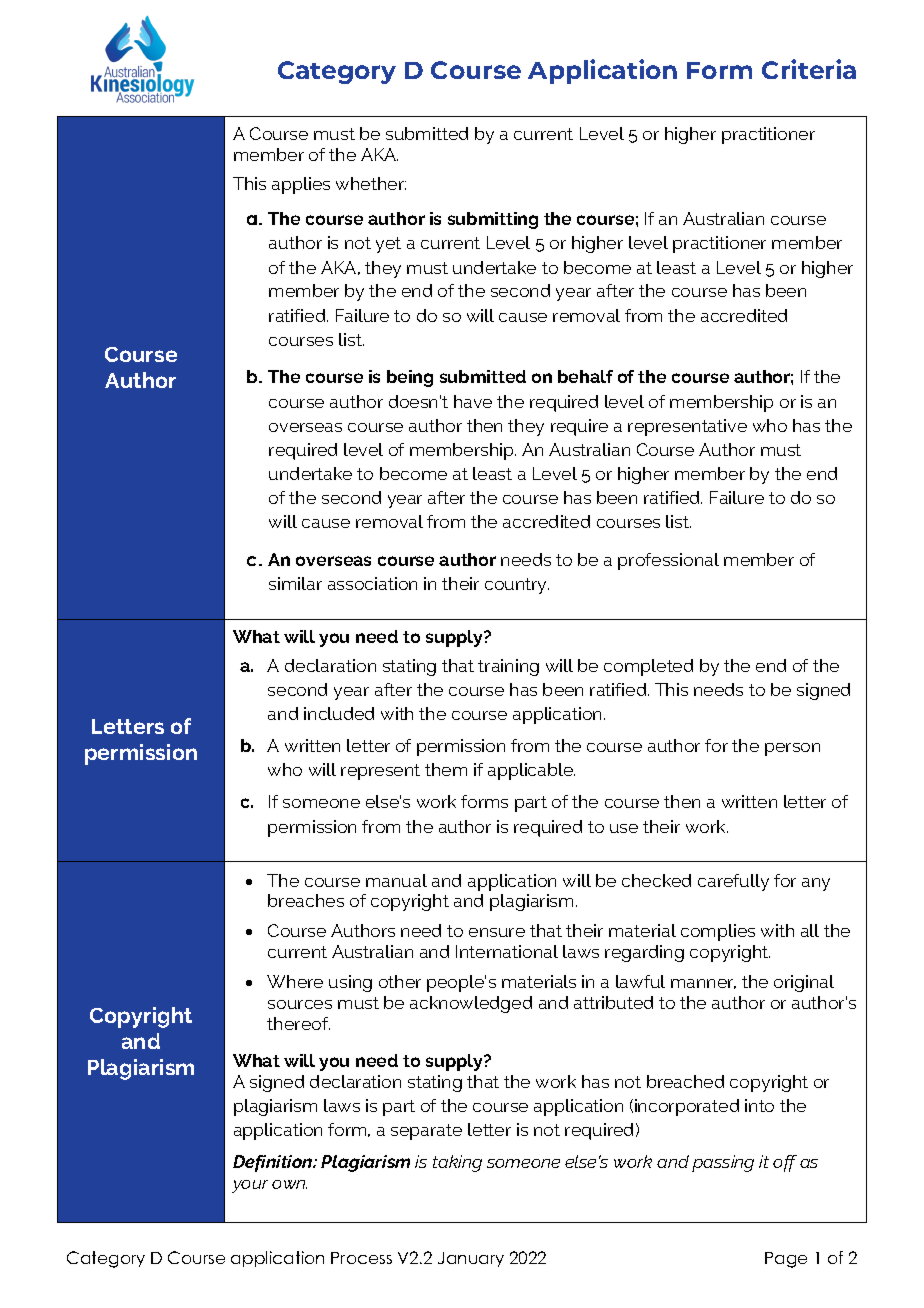 Image resolution: width=924 pixels, height=1308 pixels. Describe the element at coordinates (295, 583) in the screenshot. I see `similar` at that location.
